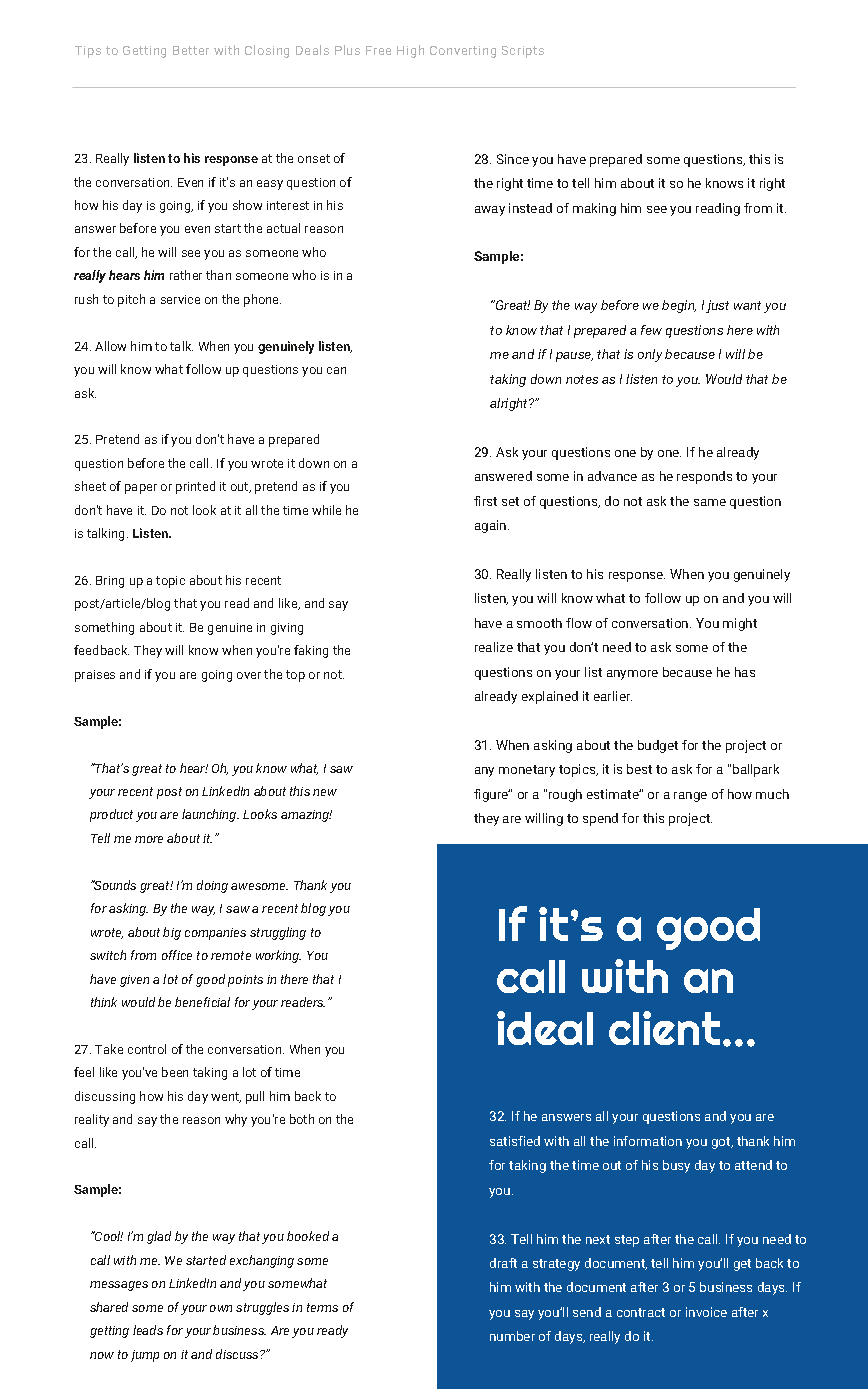  Describe the element at coordinates (141, 489) in the screenshot. I see `paper` at that location.
